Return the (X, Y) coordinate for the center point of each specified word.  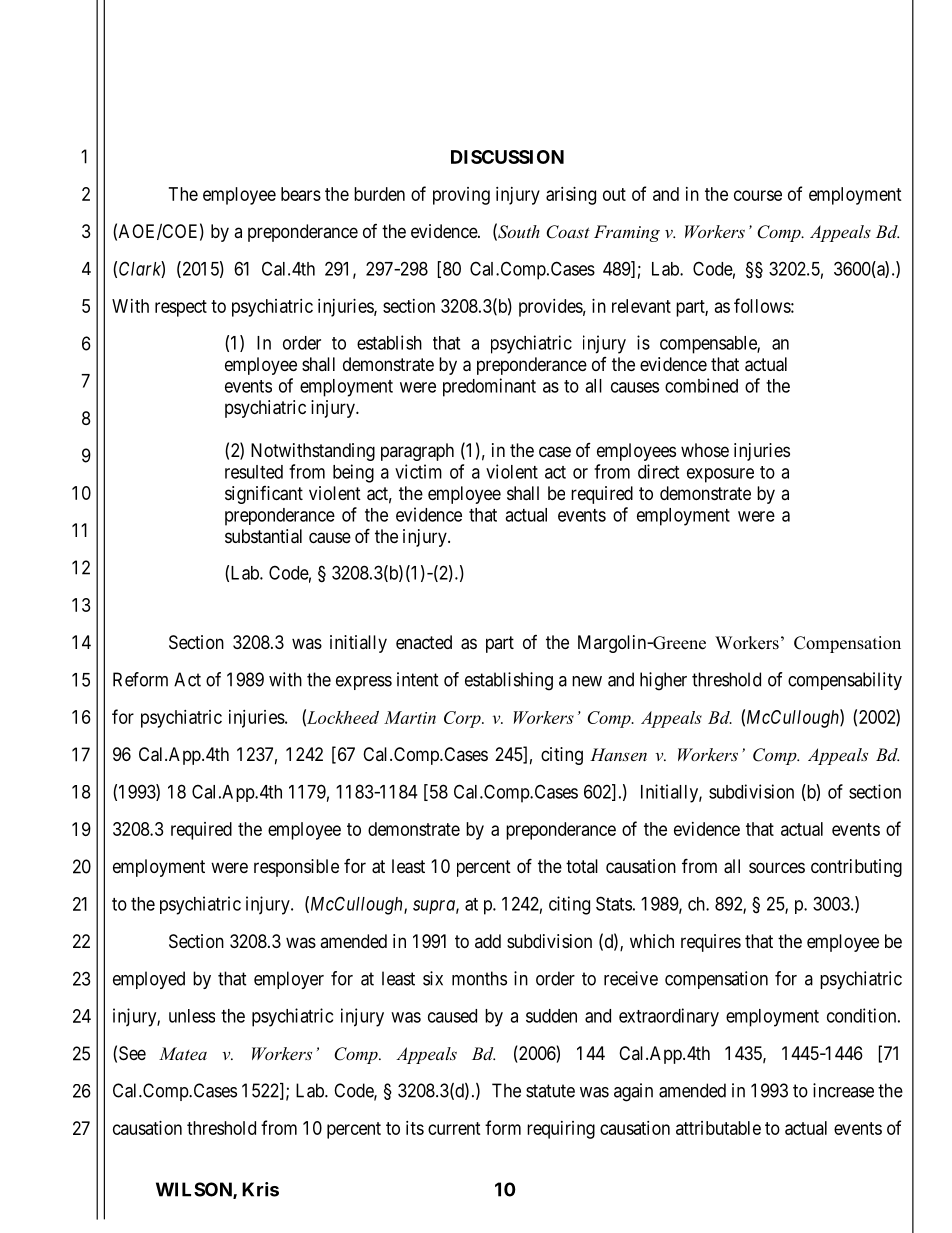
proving (461, 196)
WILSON (195, 1190)
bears (301, 194)
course (758, 195)
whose (705, 450)
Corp (463, 719)
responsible (296, 868)
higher (663, 681)
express (364, 683)
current (454, 1128)
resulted (254, 472)
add (488, 941)
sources (777, 867)
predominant (489, 387)
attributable (718, 1128)
